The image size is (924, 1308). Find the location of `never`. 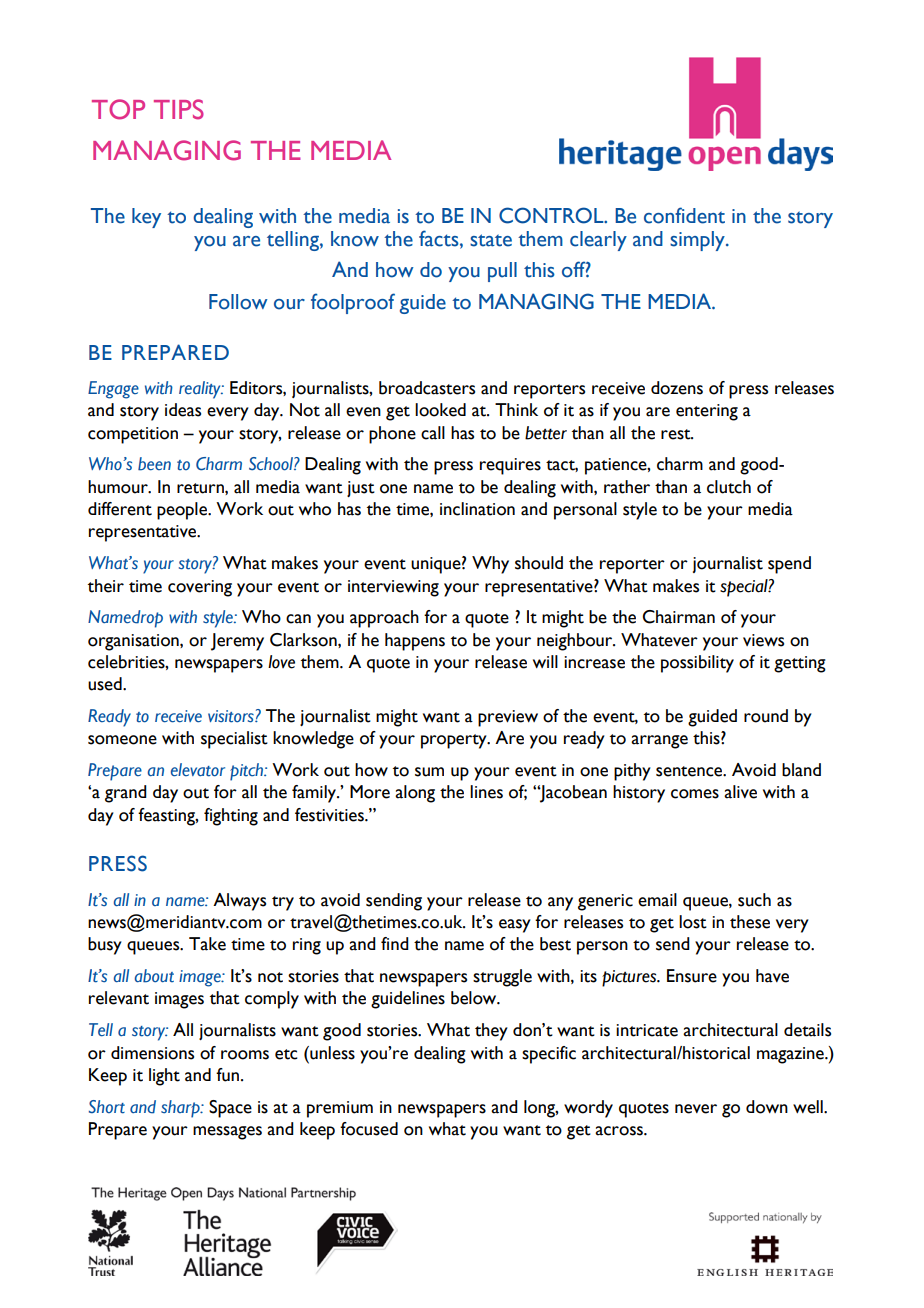

never is located at coordinates (696, 1109).
